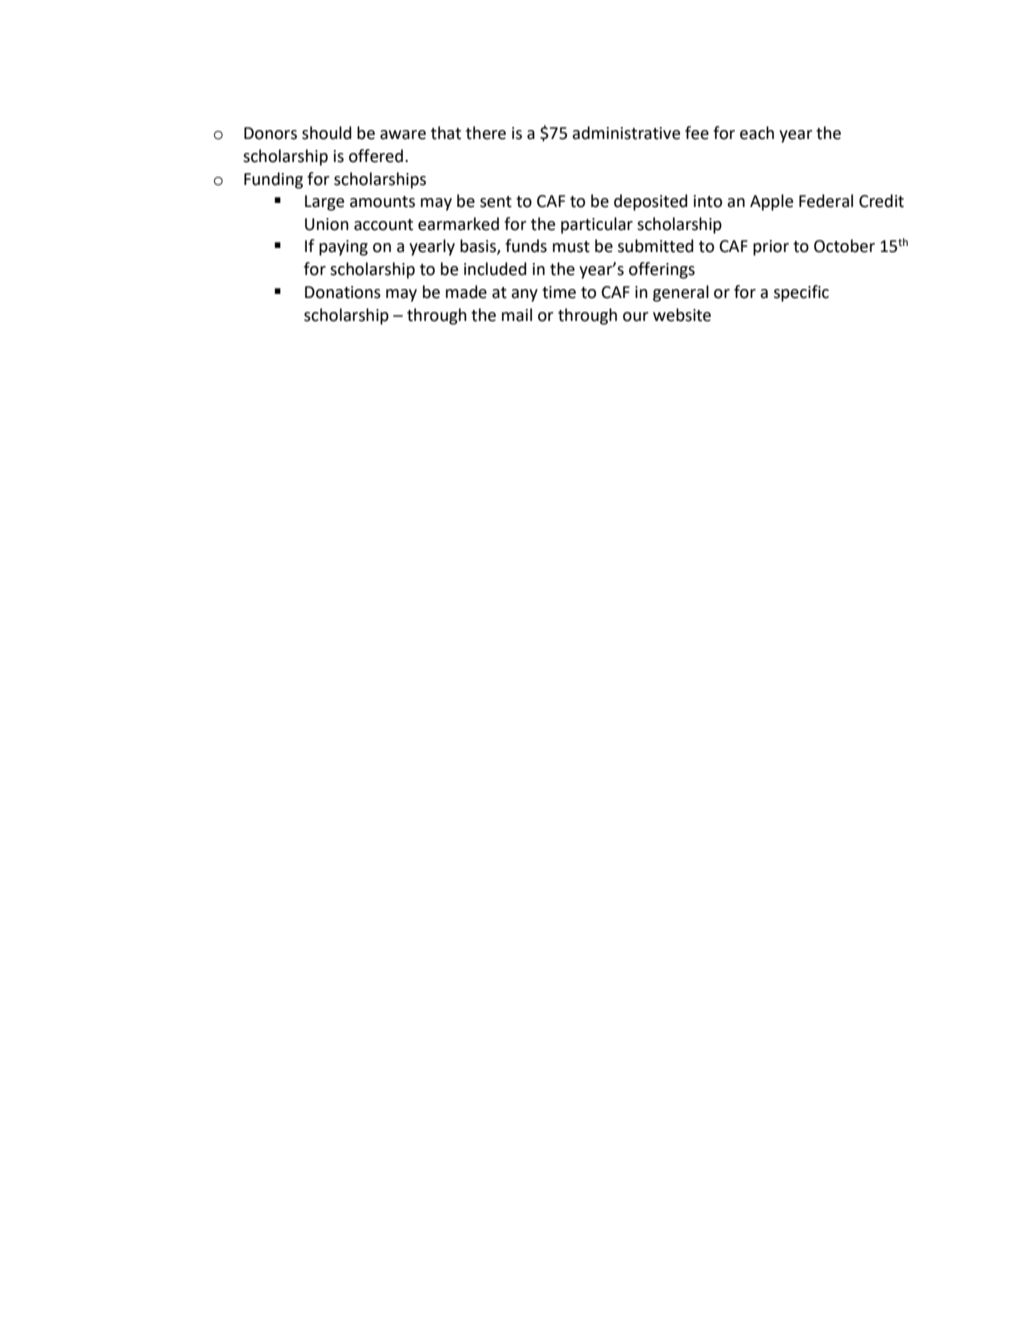  What do you see at coordinates (771, 248) in the screenshot?
I see `prior` at bounding box center [771, 248].
